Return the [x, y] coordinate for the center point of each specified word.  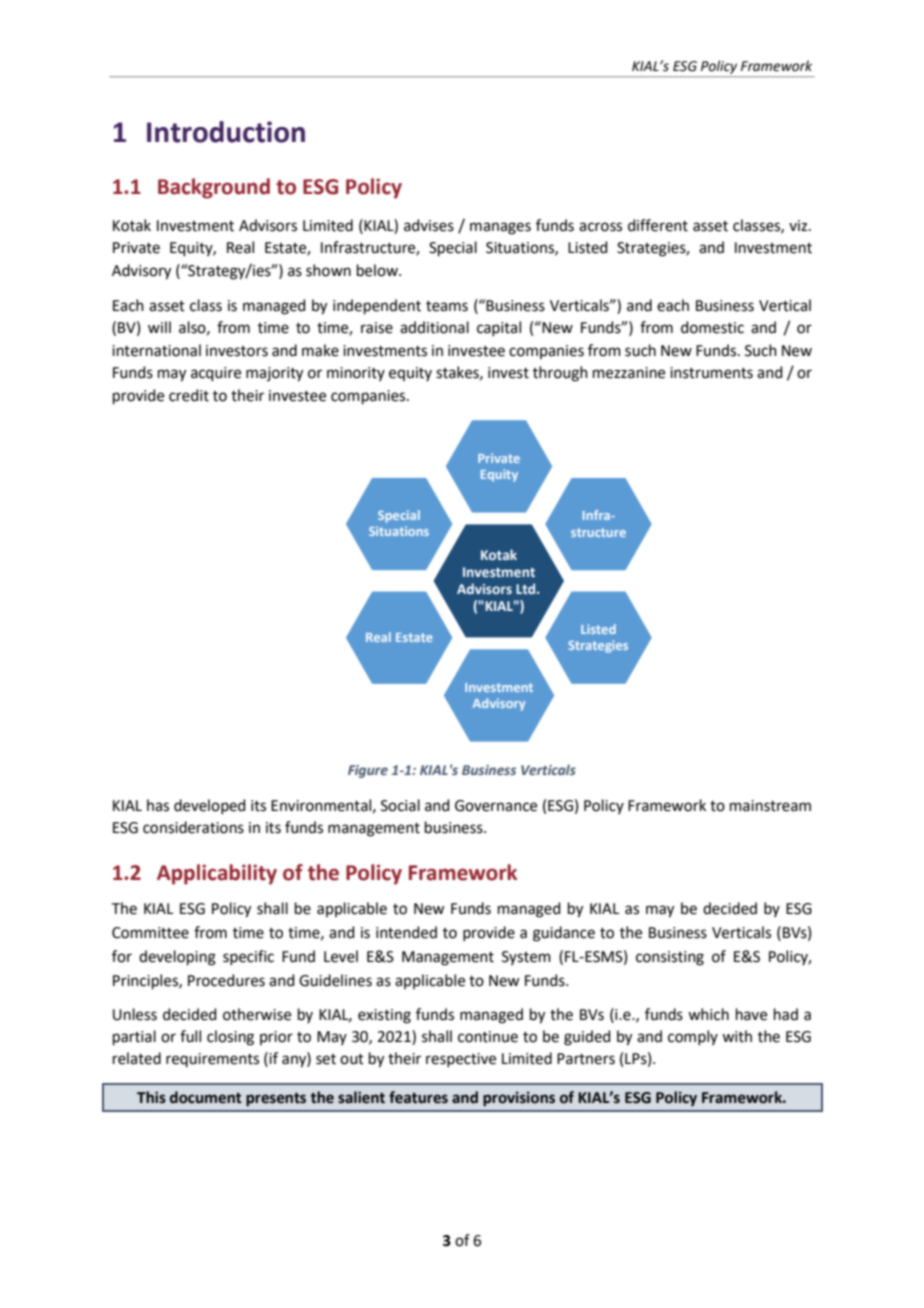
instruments [711, 373]
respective [461, 1060]
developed [210, 806]
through [560, 374]
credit [189, 395]
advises [429, 225]
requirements [212, 1060]
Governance [496, 806]
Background [214, 188]
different [658, 225]
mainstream [770, 806]
